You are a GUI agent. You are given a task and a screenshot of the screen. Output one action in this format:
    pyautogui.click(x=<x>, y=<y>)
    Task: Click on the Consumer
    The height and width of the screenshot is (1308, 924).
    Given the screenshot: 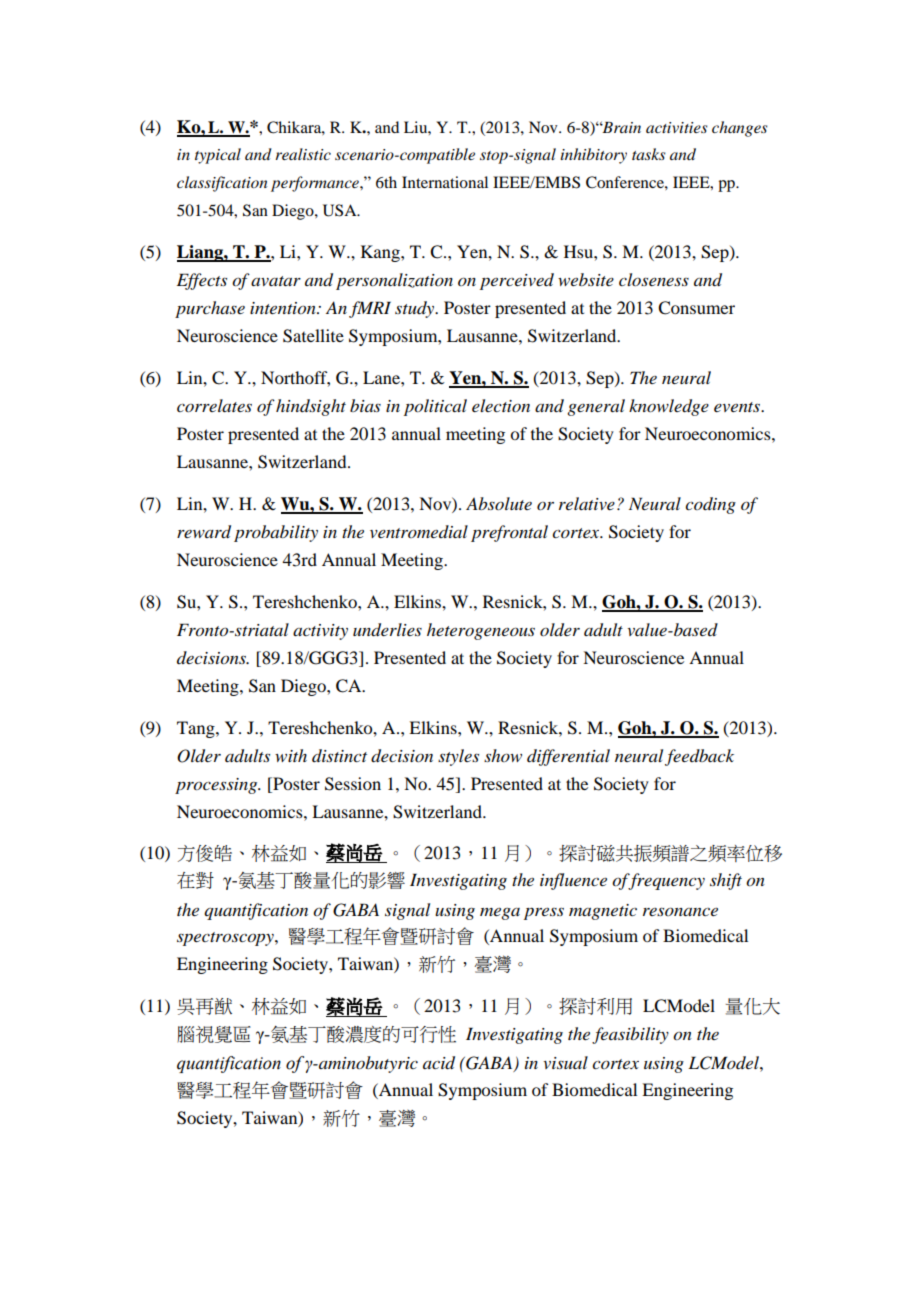 What is the action you would take?
    pyautogui.click(x=696, y=308)
